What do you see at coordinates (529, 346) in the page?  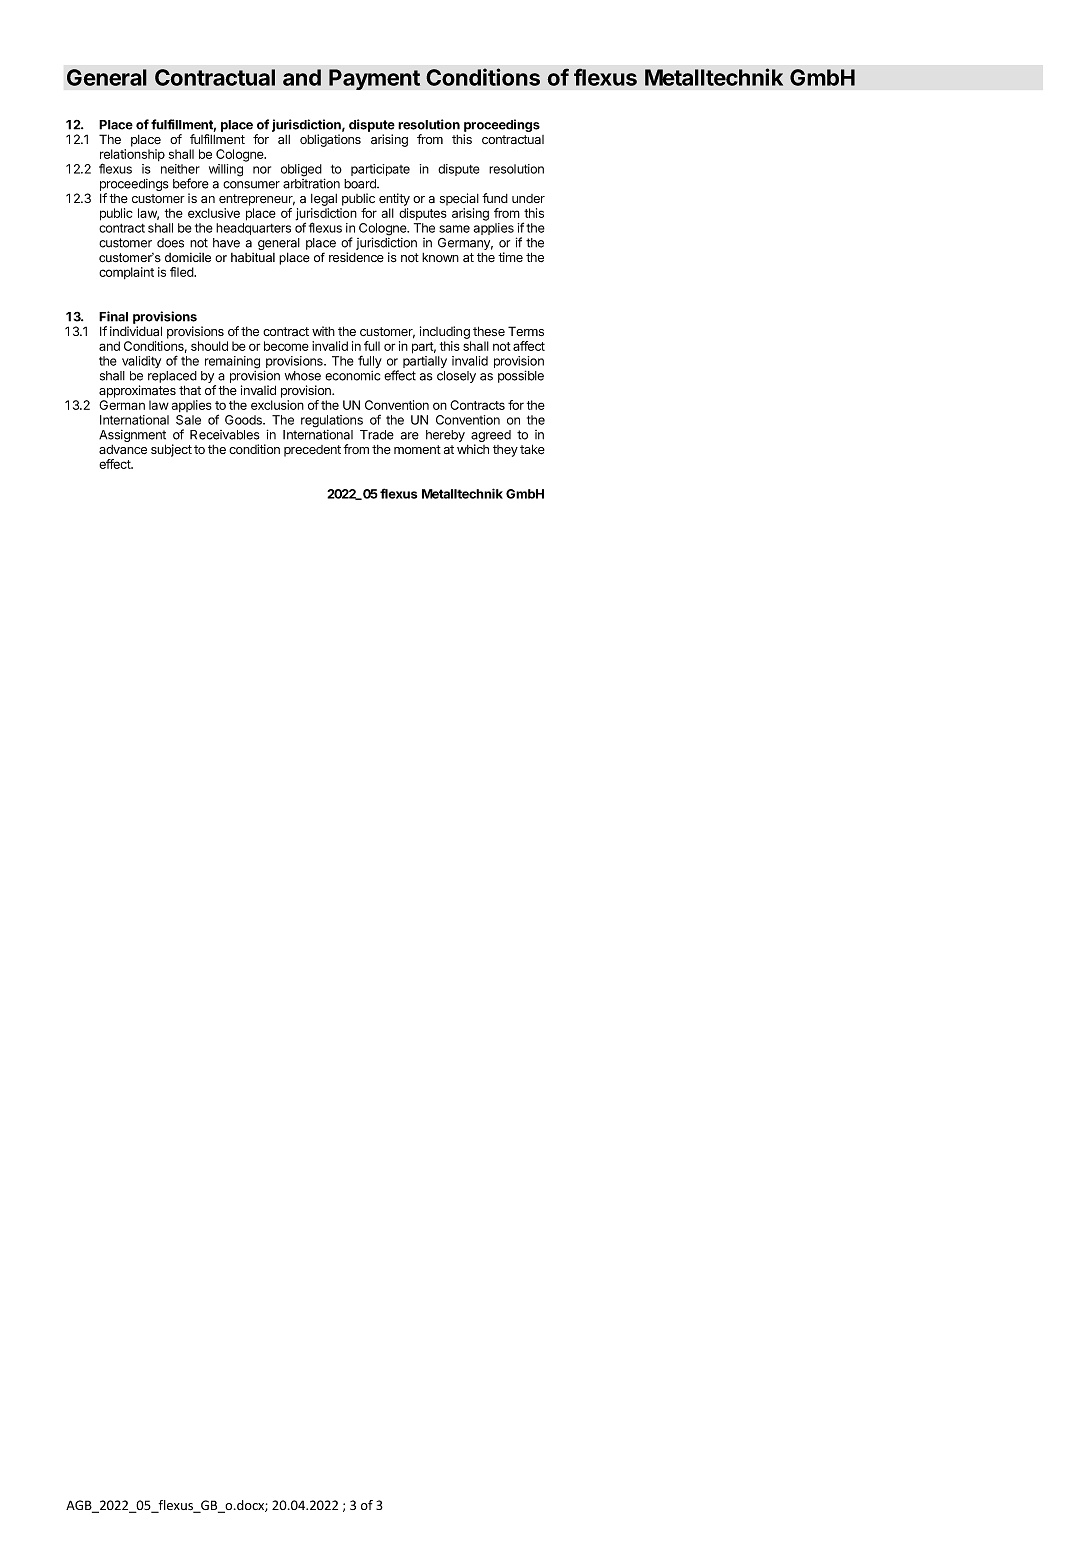 I see `affect` at bounding box center [529, 346].
